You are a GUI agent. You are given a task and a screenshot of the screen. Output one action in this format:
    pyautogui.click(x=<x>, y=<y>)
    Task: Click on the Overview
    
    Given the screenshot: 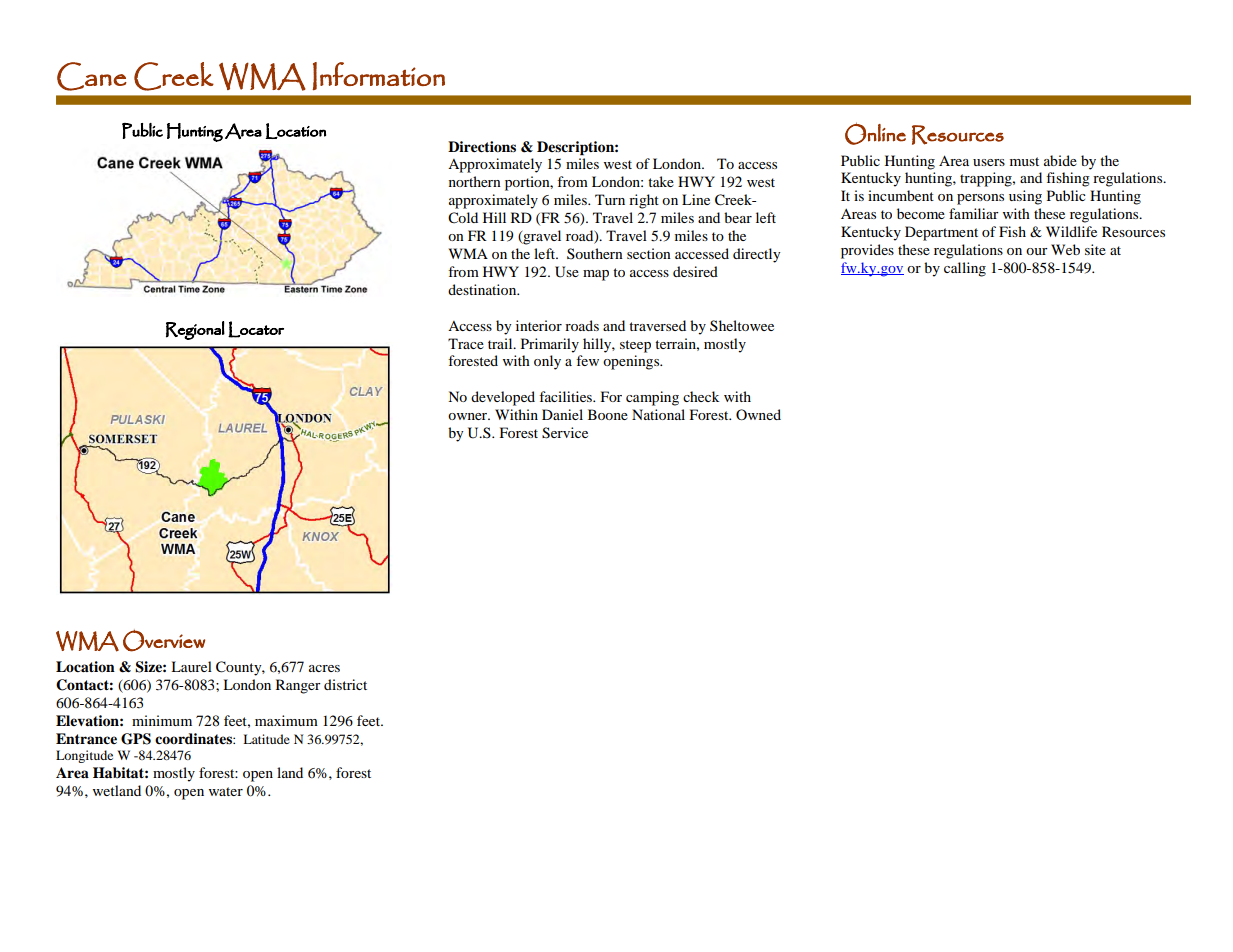 What is the action you would take?
    pyautogui.click(x=164, y=640)
